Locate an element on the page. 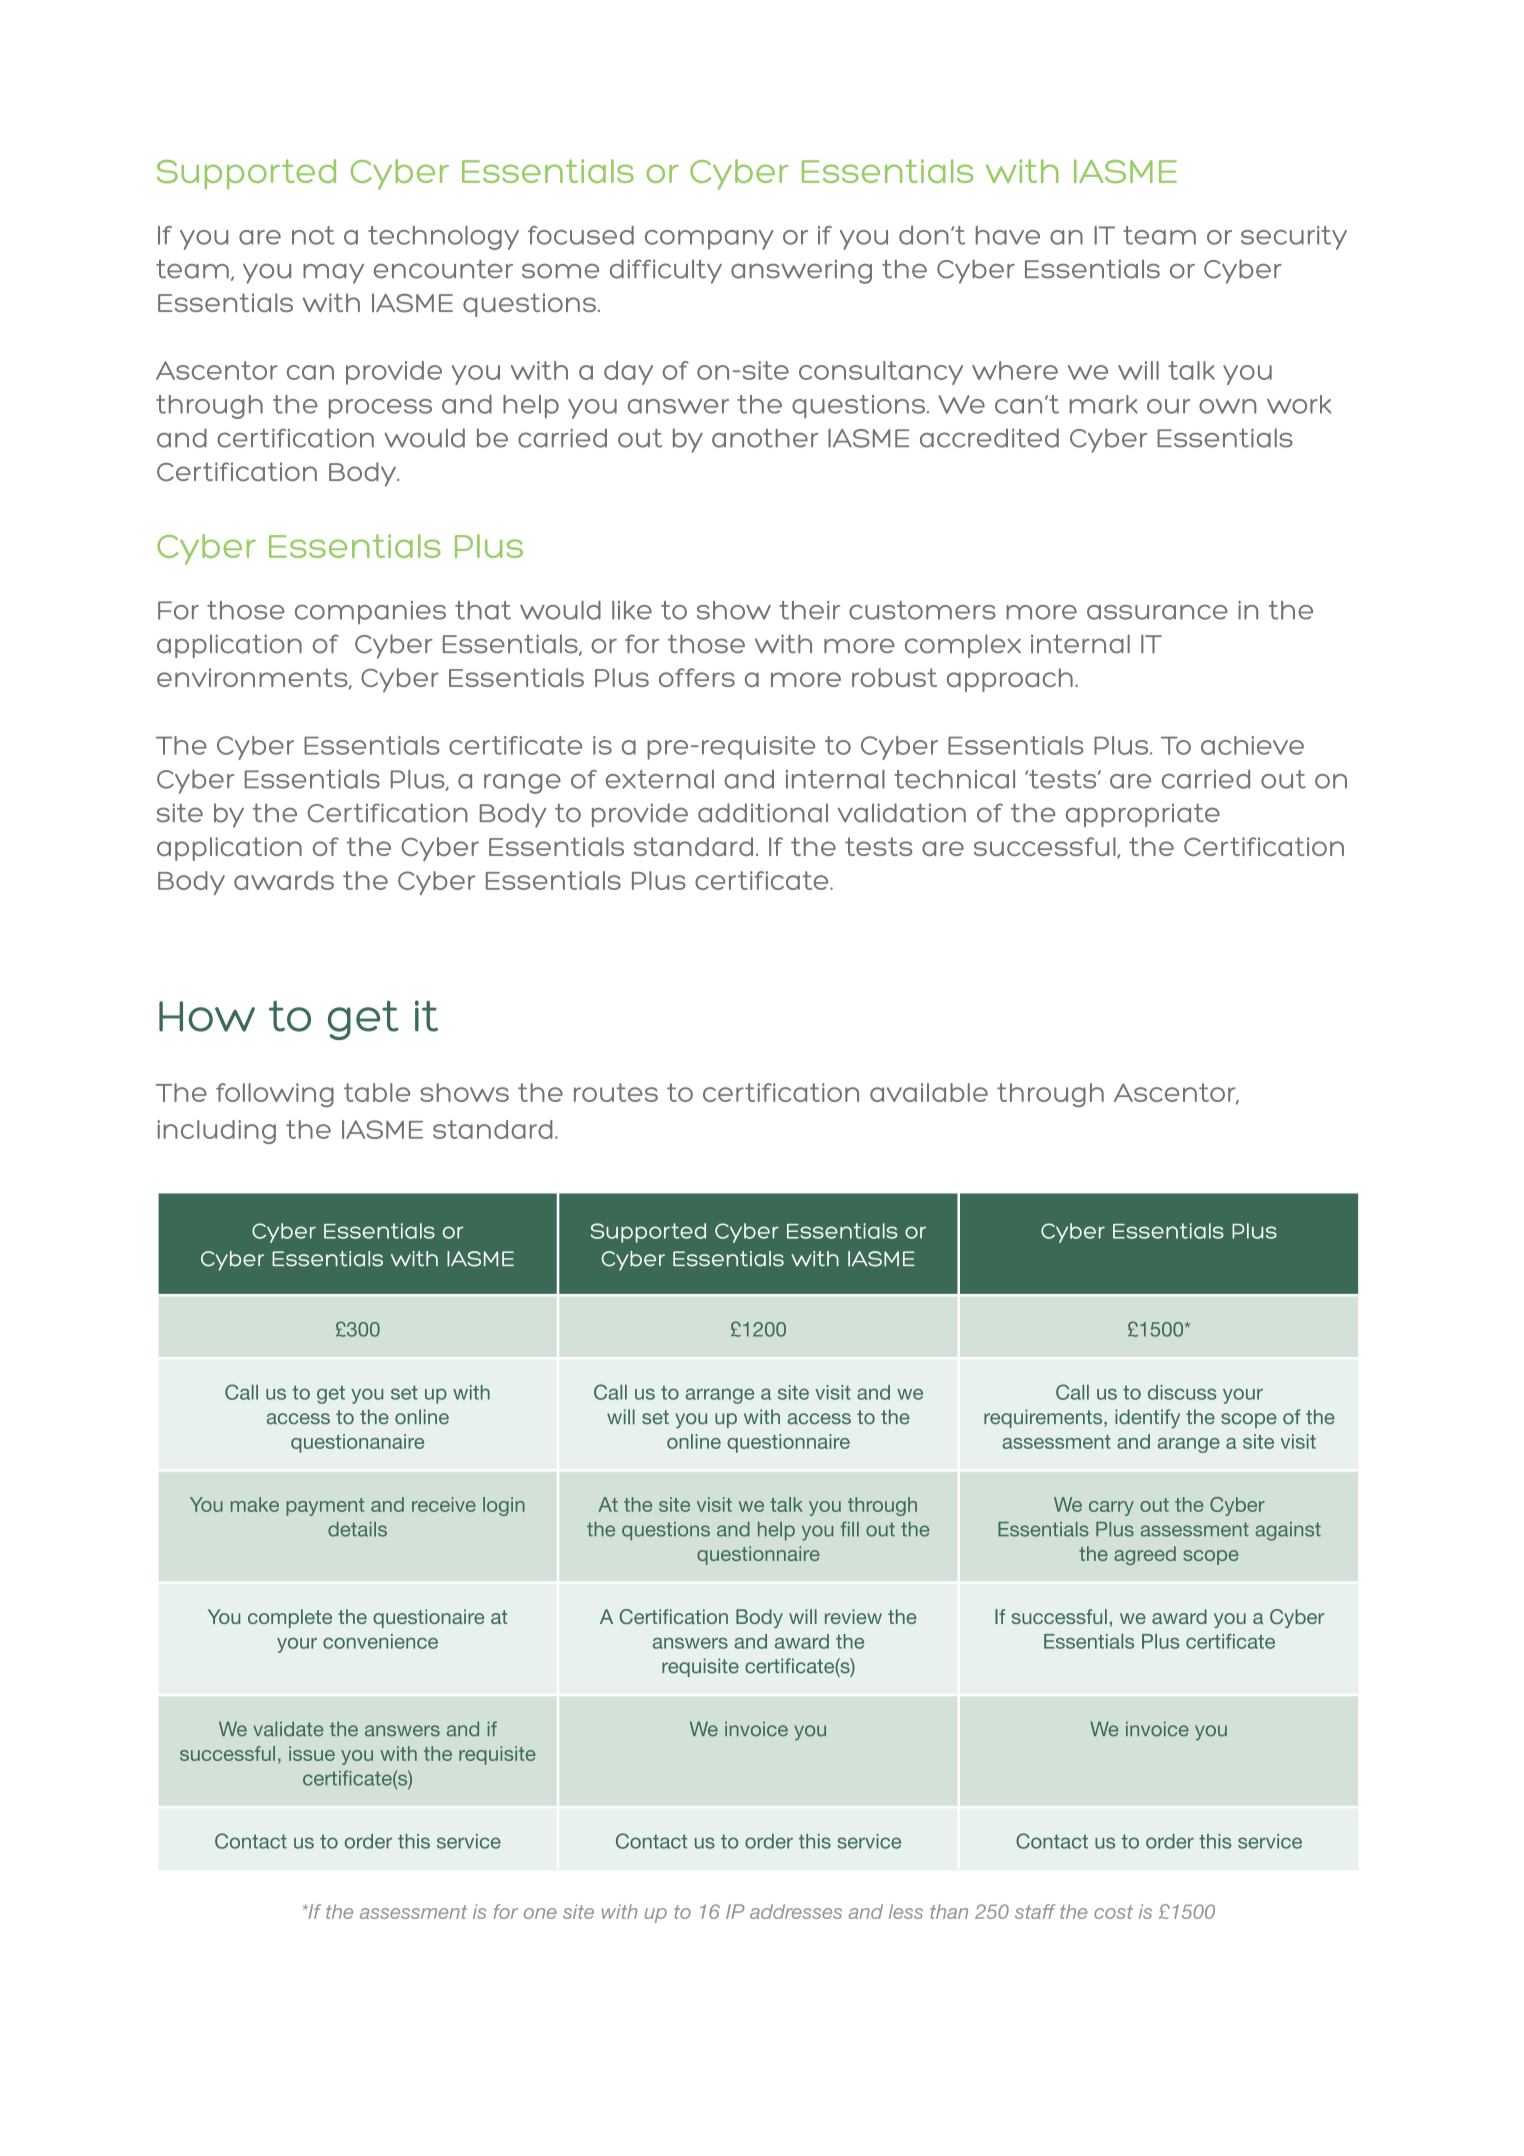 The width and height of the document is (1524, 2156). routes is located at coordinates (616, 1092).
